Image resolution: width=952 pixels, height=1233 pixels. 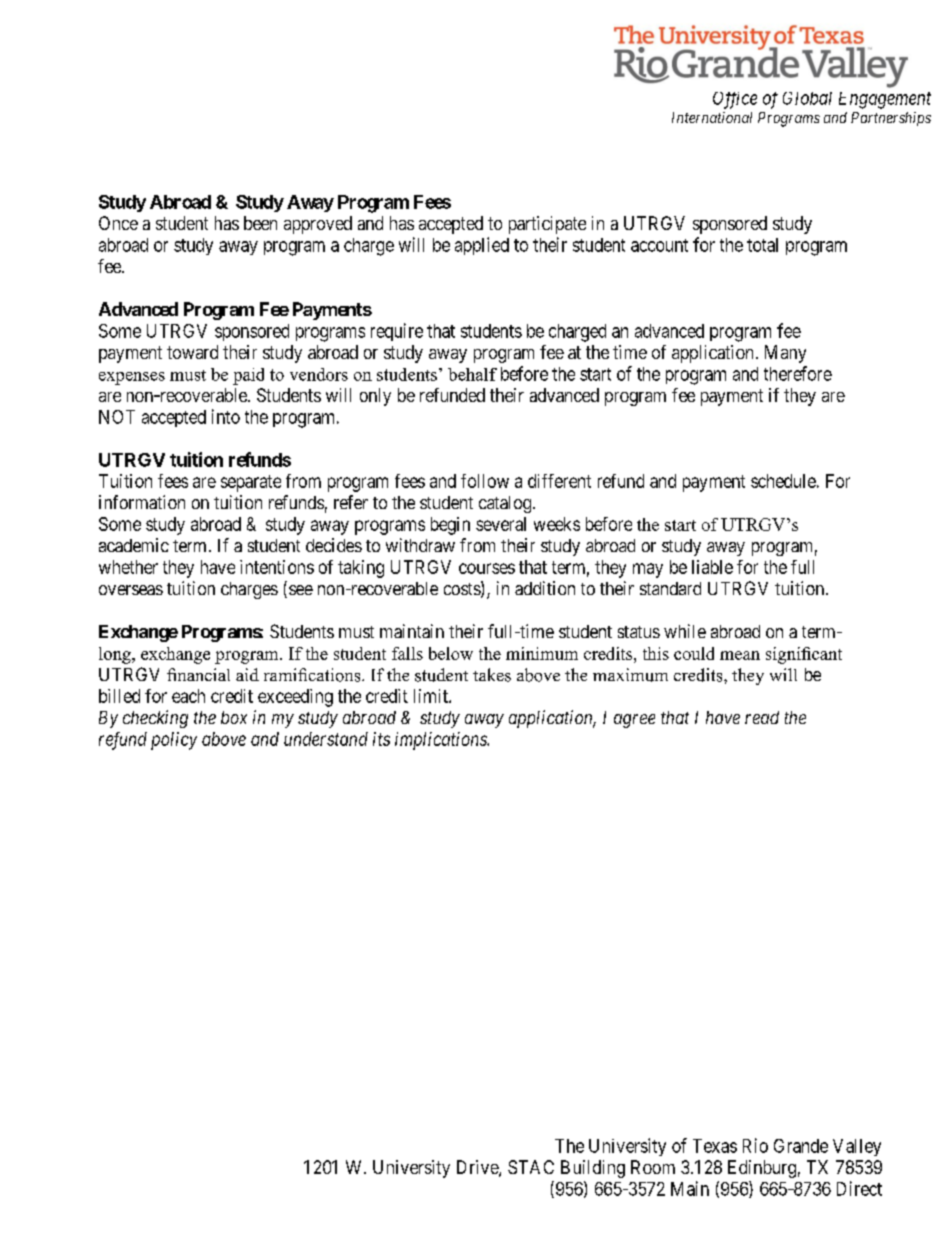 What do you see at coordinates (174, 741) in the screenshot?
I see `policy` at bounding box center [174, 741].
